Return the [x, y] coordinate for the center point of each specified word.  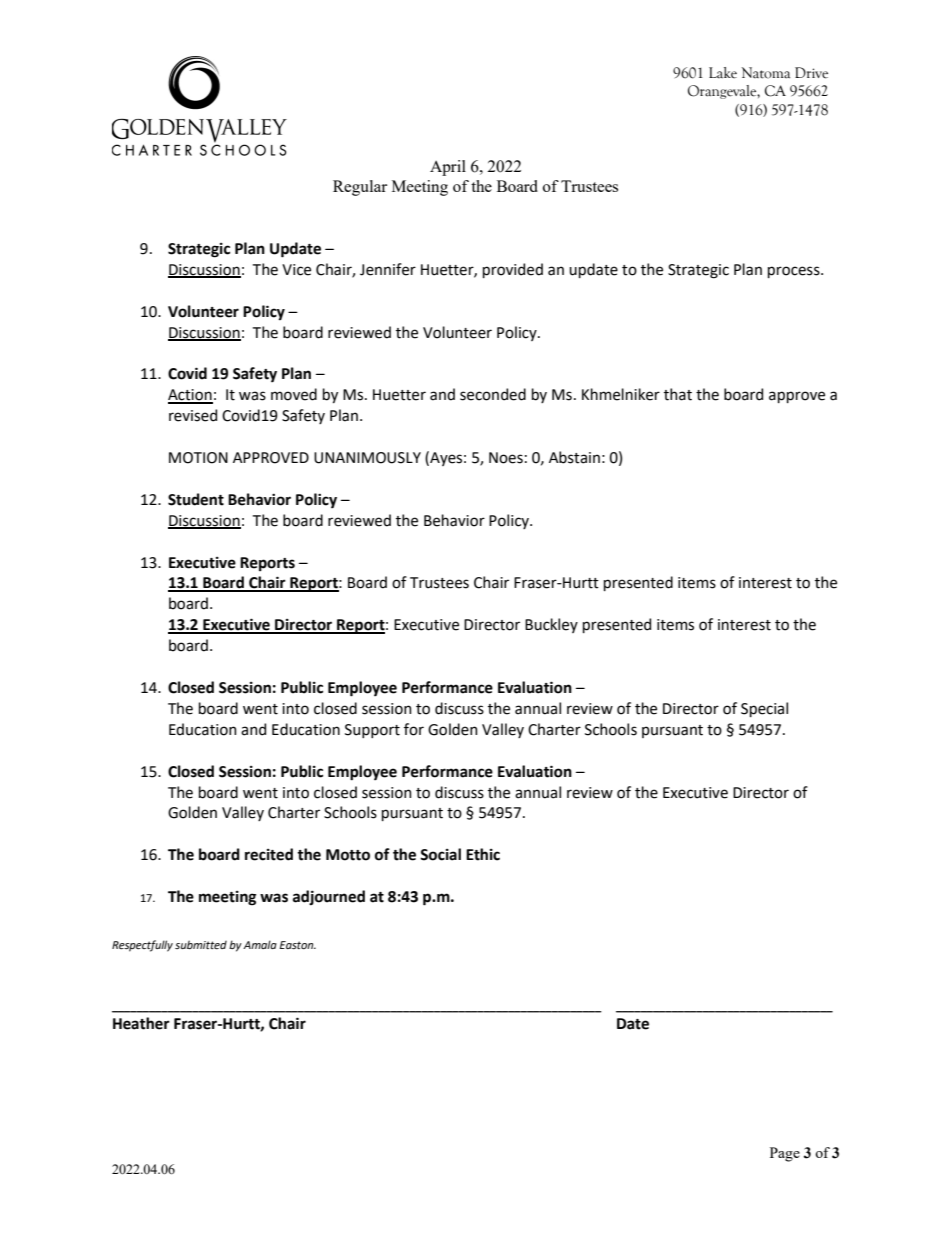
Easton [298, 945]
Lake [723, 73]
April [448, 168]
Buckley [551, 625]
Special [764, 709]
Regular [360, 188]
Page [785, 1154]
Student [196, 499]
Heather [141, 1023]
